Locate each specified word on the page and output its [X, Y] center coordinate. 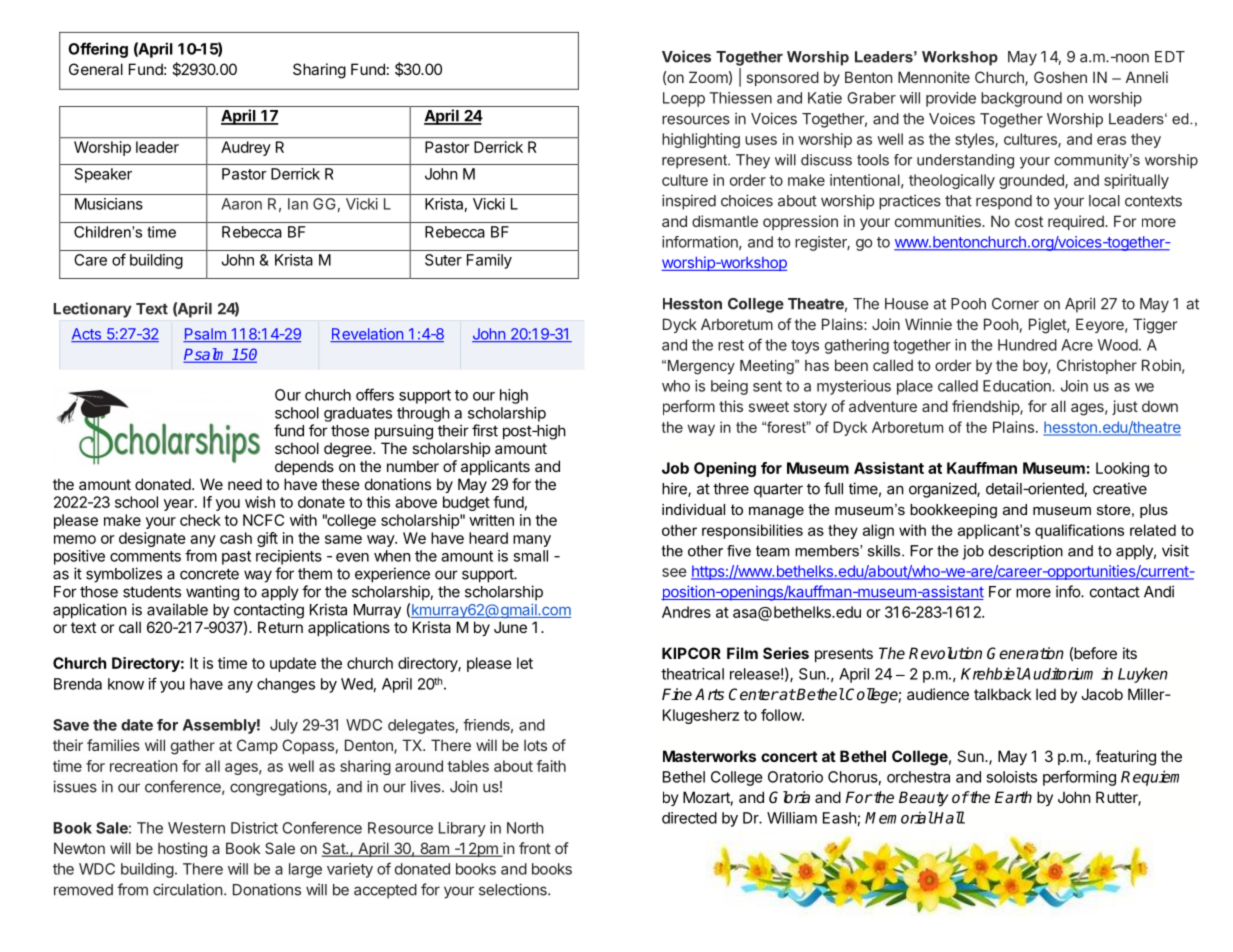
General [96, 69]
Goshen [1060, 77]
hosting [182, 850]
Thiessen [741, 98]
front [535, 848]
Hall [949, 817]
